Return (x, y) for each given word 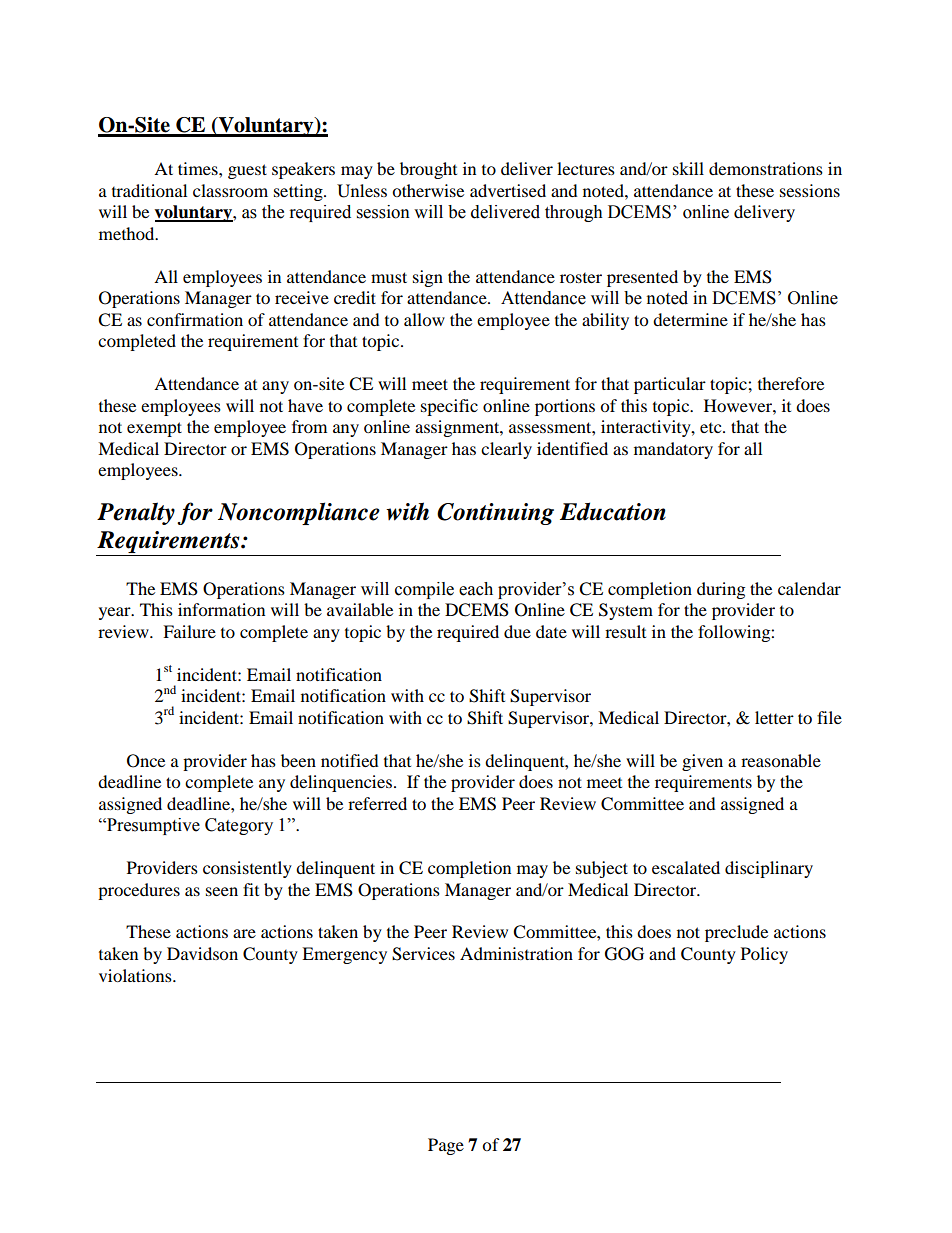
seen (222, 891)
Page (446, 1146)
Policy (764, 955)
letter (774, 717)
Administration (516, 953)
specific (449, 407)
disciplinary (769, 869)
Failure (189, 631)
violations (136, 975)
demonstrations (766, 168)
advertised (508, 190)
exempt (154, 429)
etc (712, 428)
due (517, 631)
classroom (230, 190)
